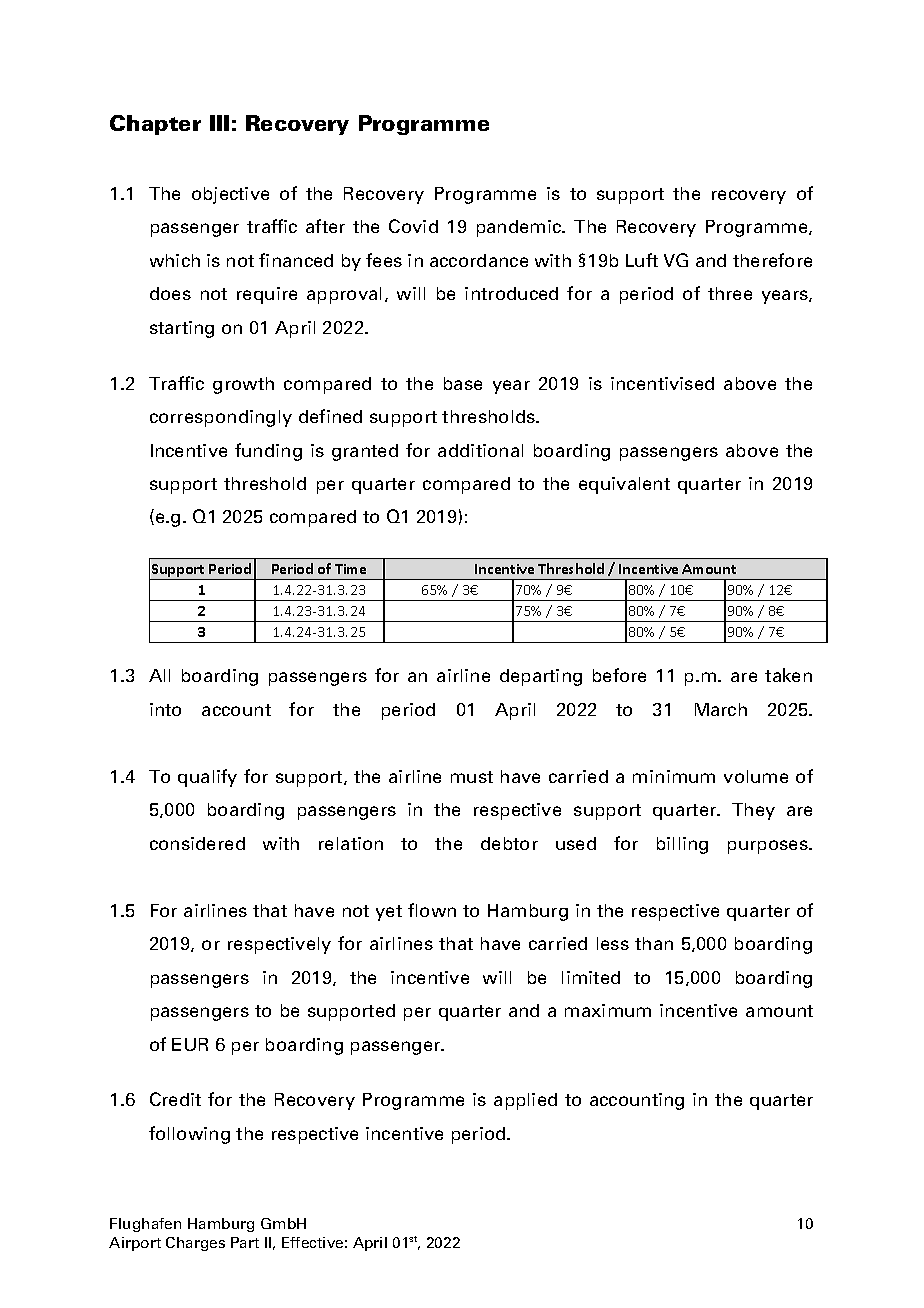 The image size is (924, 1308). What do you see at coordinates (480, 450) in the document?
I see `additional` at bounding box center [480, 450].
